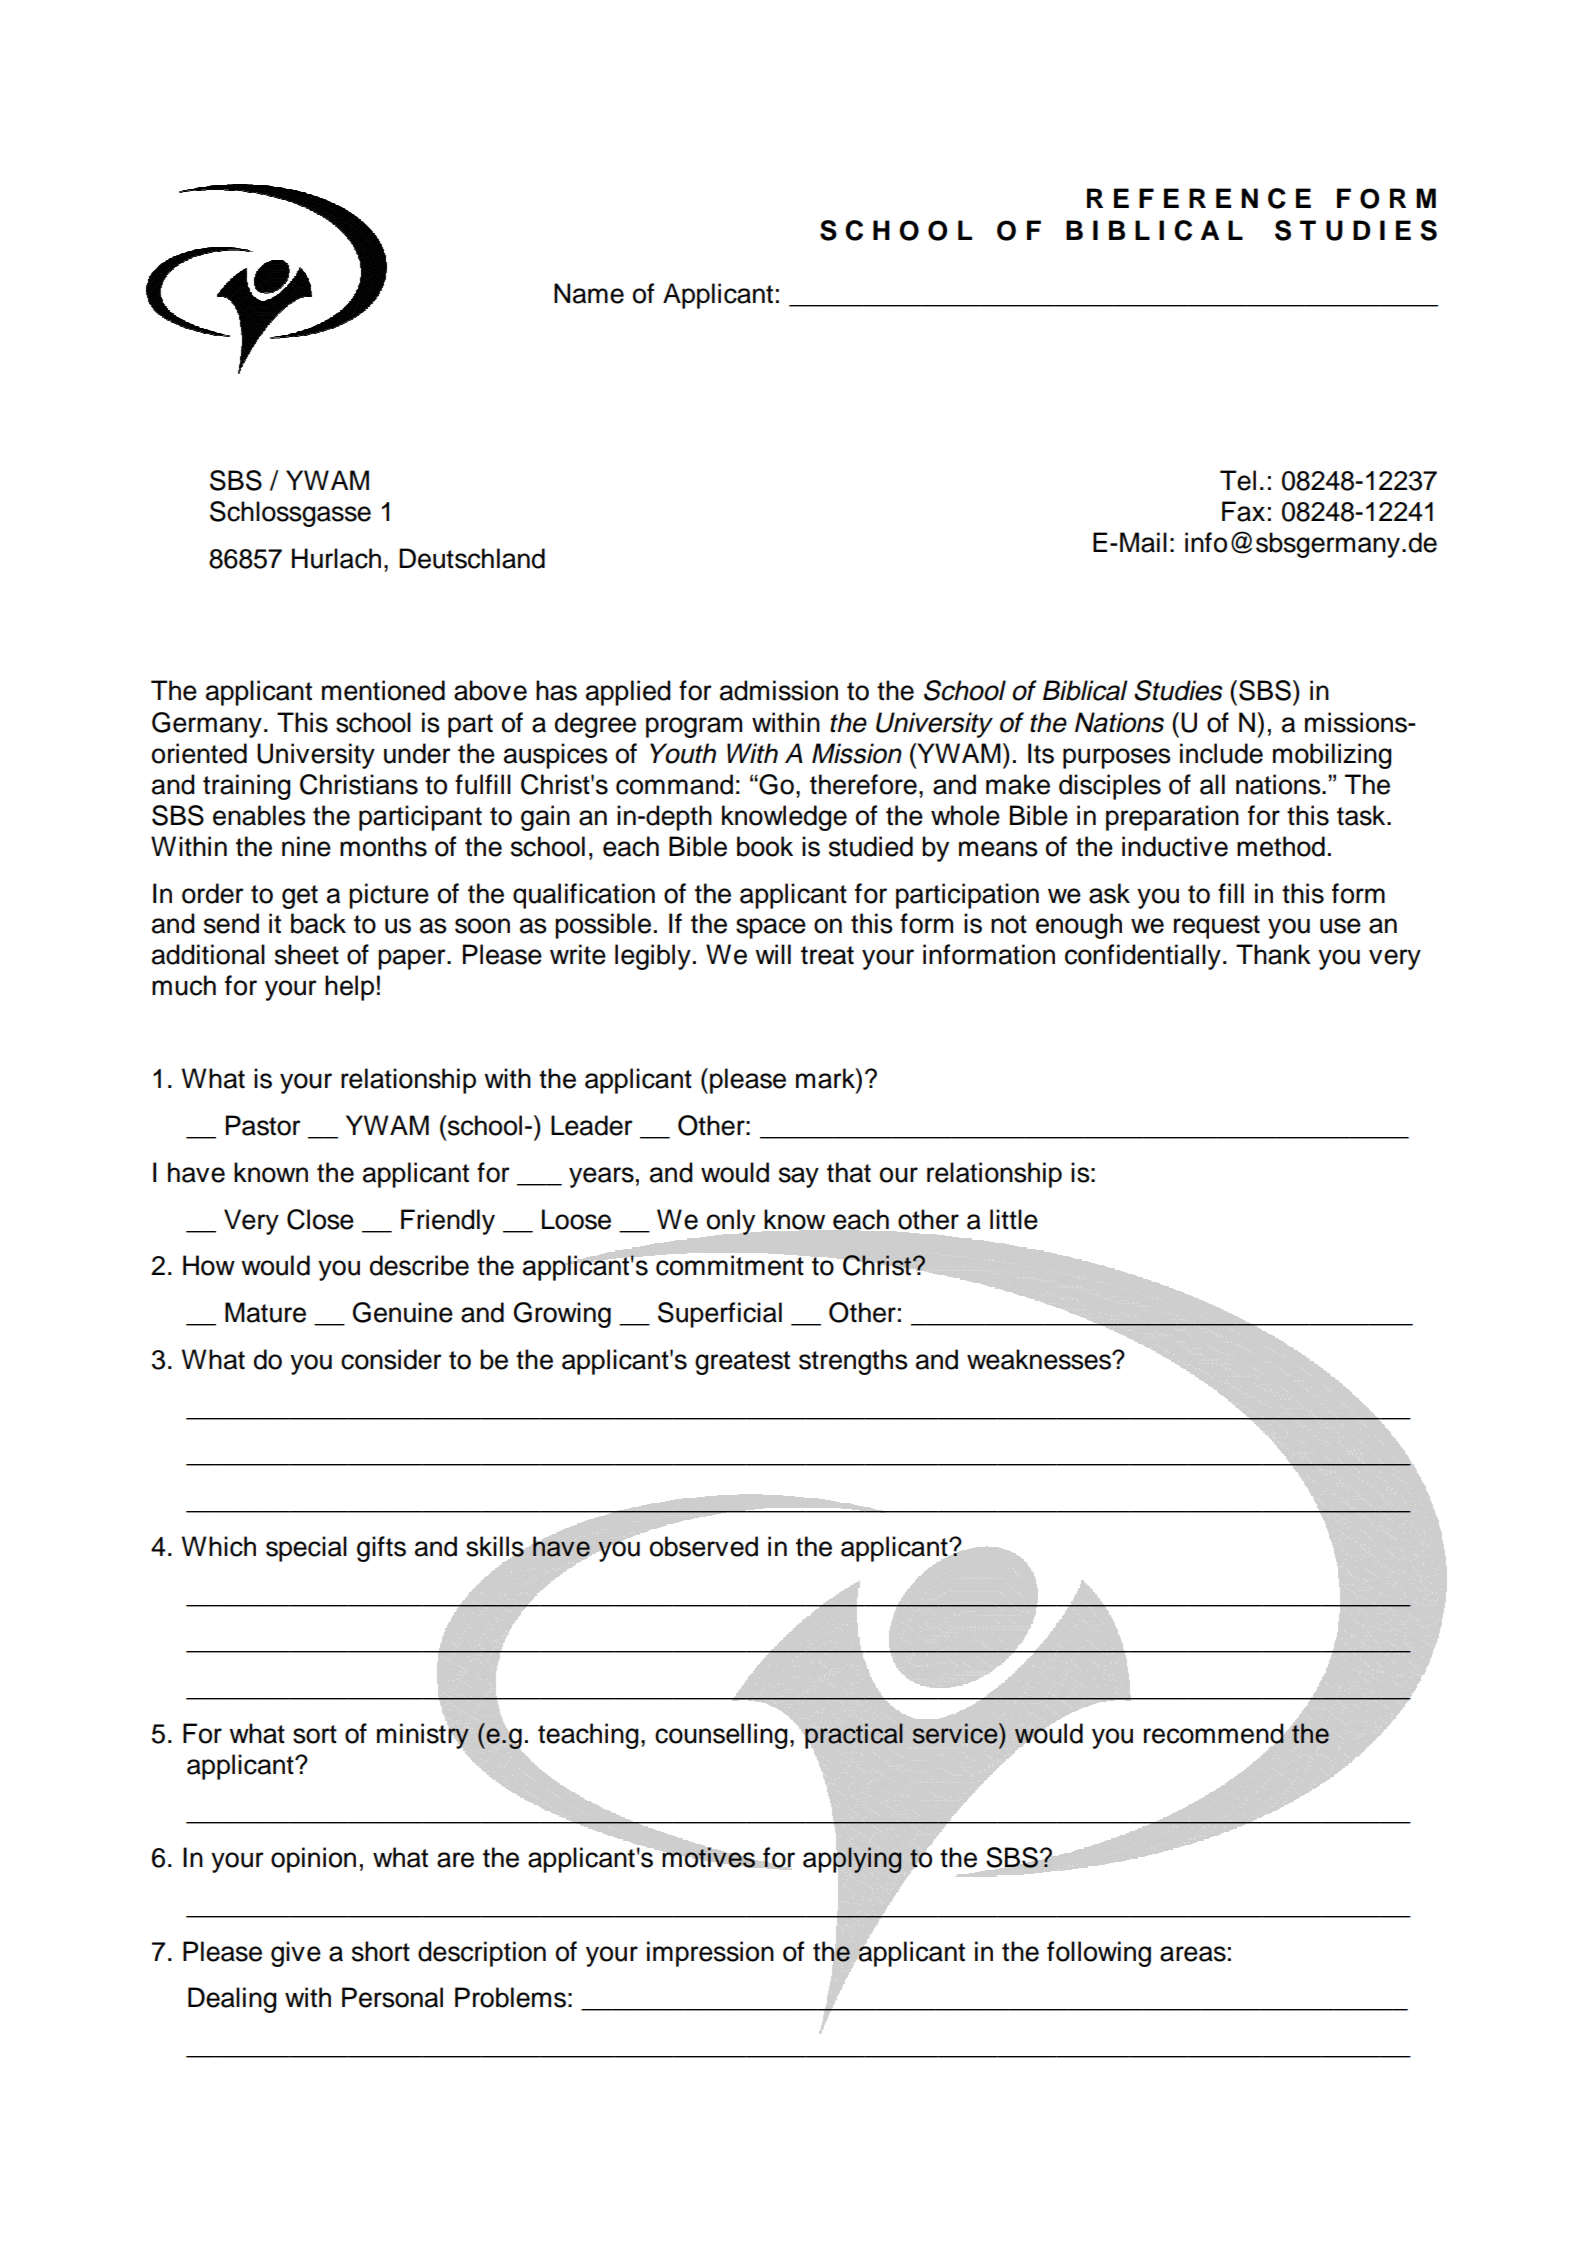  Describe the element at coordinates (589, 293) in the screenshot. I see `Name` at that location.
